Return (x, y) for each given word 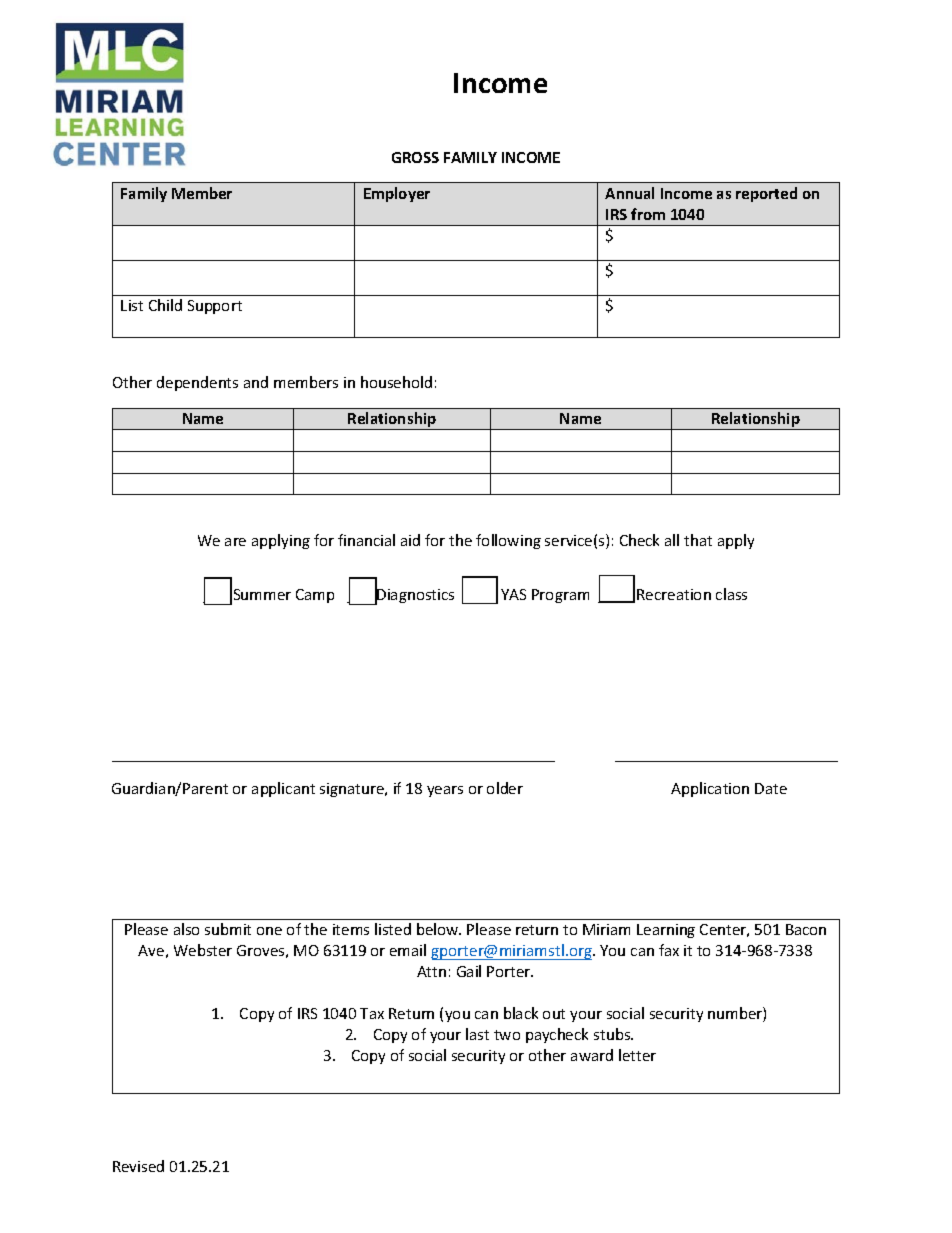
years (445, 791)
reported (766, 194)
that (698, 540)
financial (366, 540)
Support (215, 307)
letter (637, 1055)
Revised (138, 1166)
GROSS (415, 157)
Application (710, 789)
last (477, 1034)
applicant (283, 789)
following (508, 541)
